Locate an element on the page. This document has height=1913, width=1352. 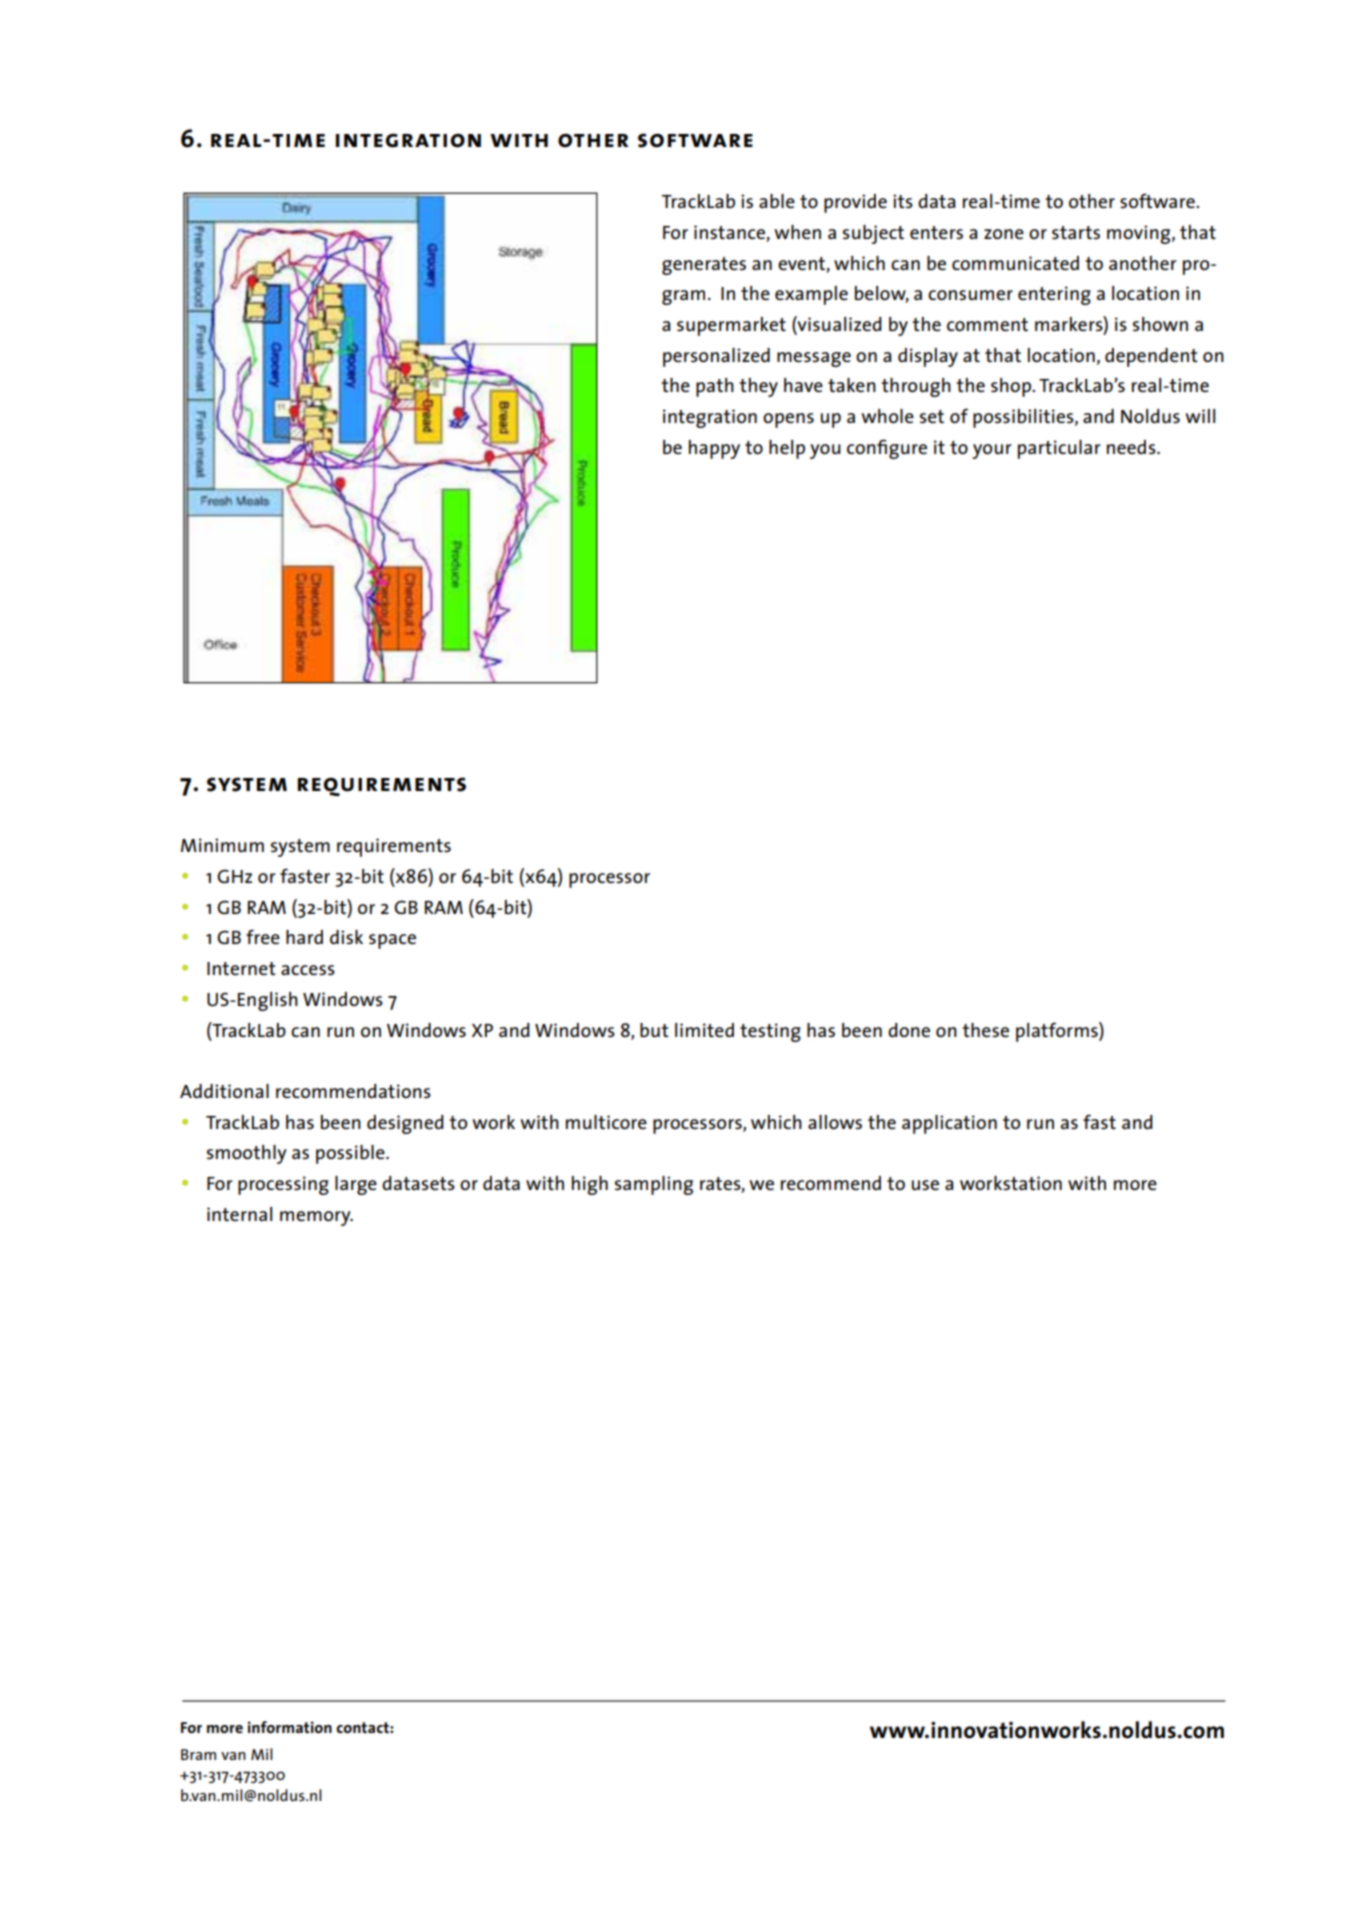
able is located at coordinates (777, 201).
